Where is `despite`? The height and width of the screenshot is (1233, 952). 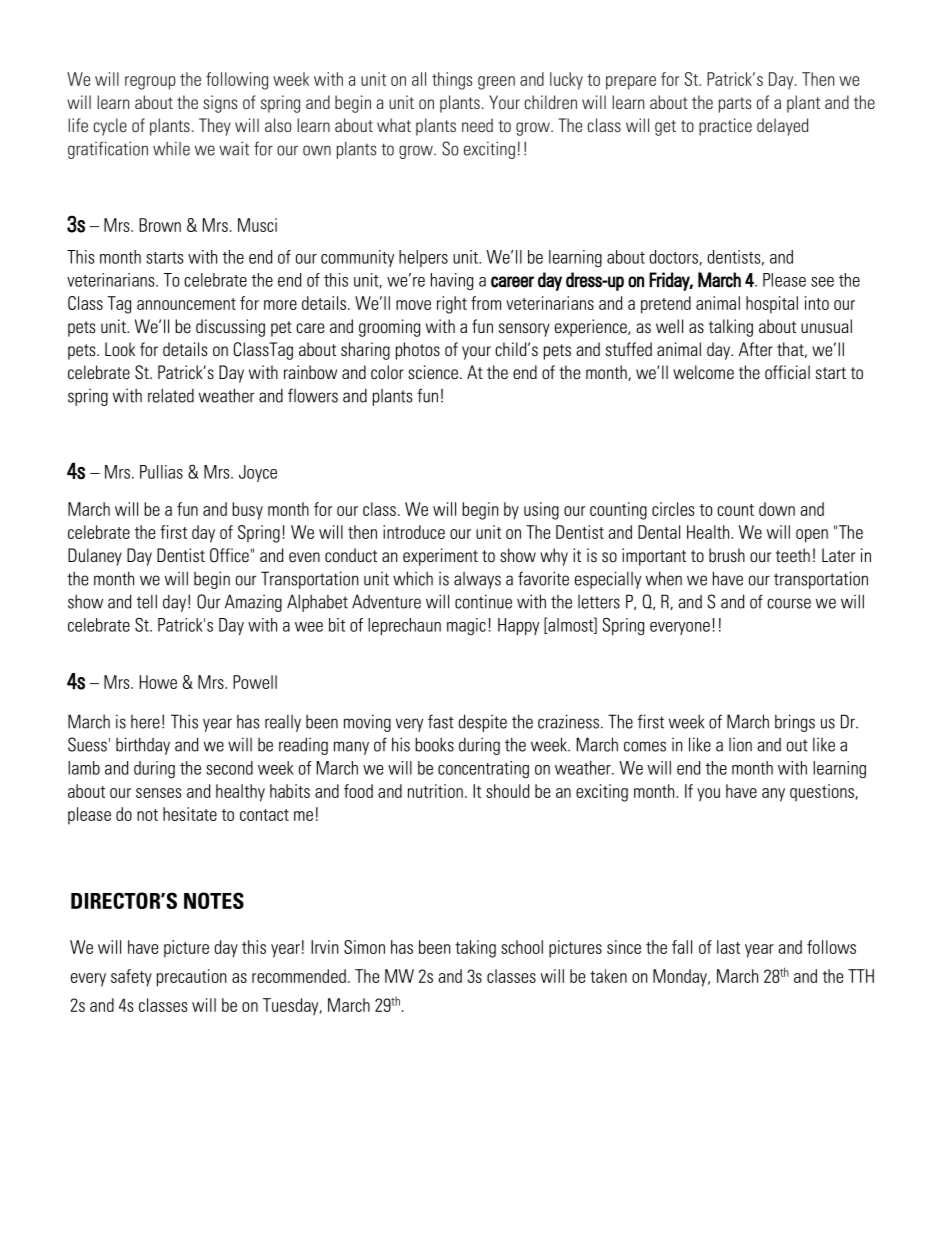
despite is located at coordinates (482, 723).
